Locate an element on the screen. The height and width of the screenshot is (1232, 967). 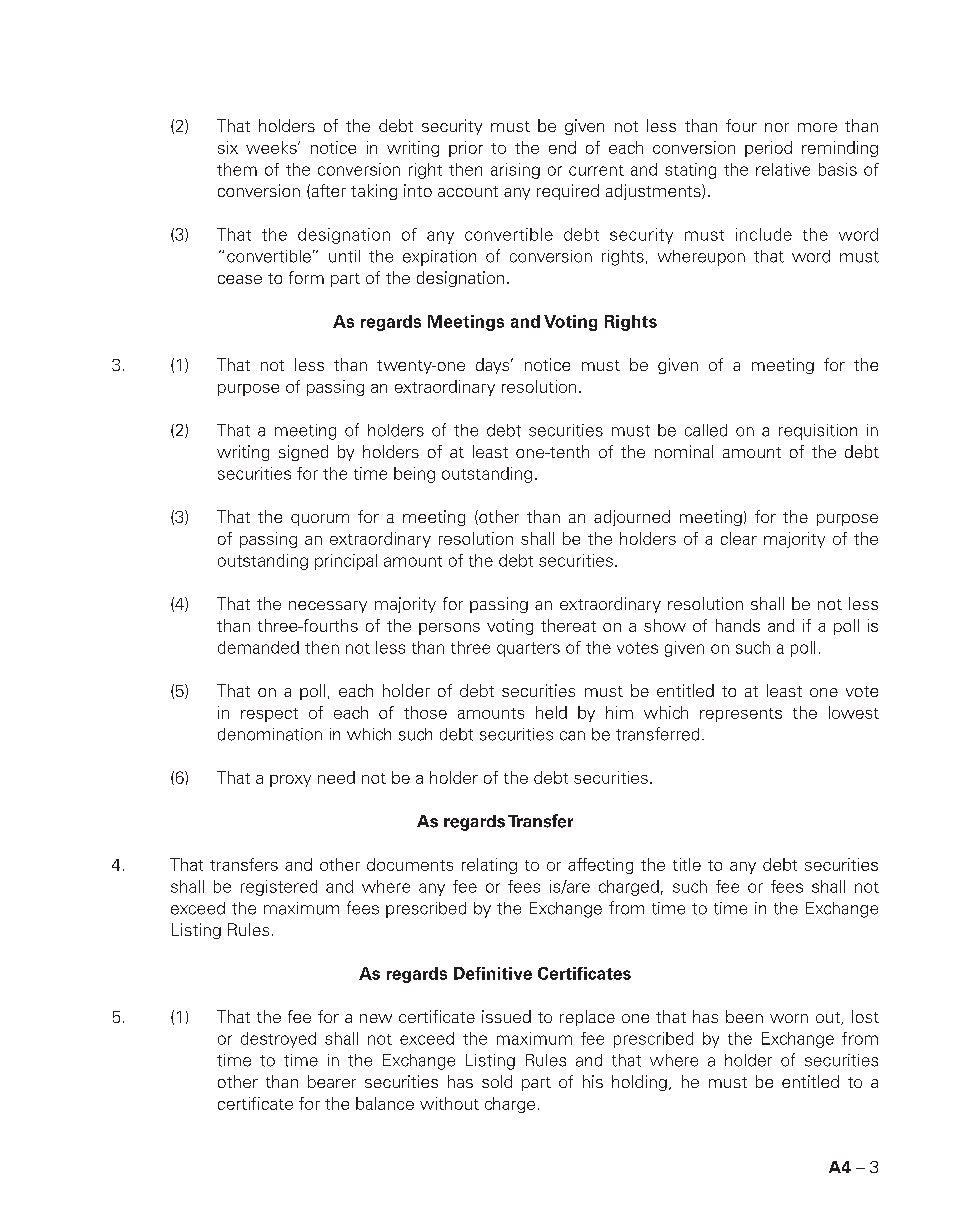
being is located at coordinates (414, 475).
